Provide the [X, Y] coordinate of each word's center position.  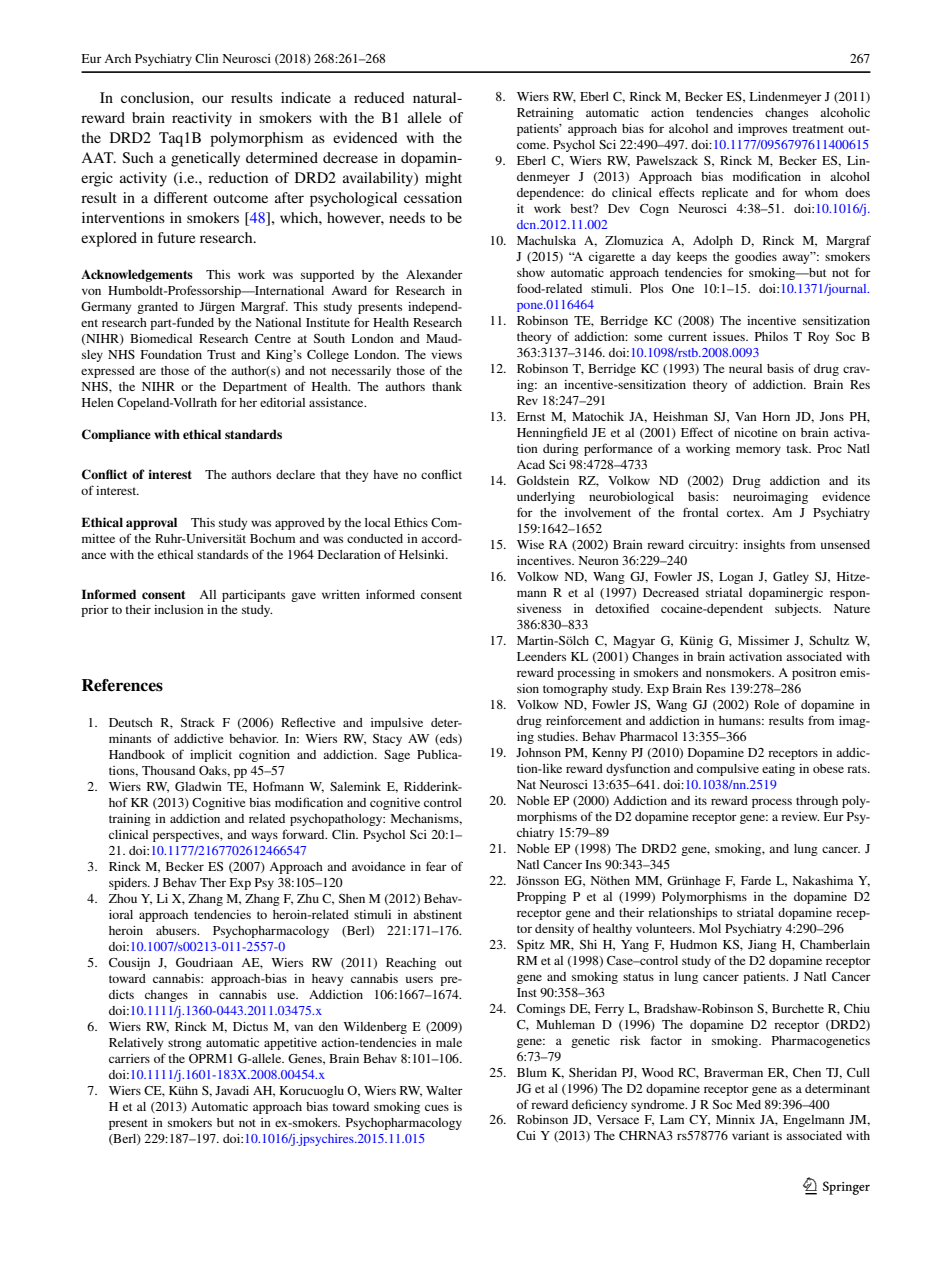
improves [762, 130]
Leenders [541, 656]
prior [95, 611]
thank [447, 386]
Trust [221, 354]
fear [436, 866]
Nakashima [823, 880]
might [443, 179]
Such [137, 157]
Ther [213, 882]
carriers [129, 1058]
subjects [798, 610]
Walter [444, 1090]
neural [745, 368]
